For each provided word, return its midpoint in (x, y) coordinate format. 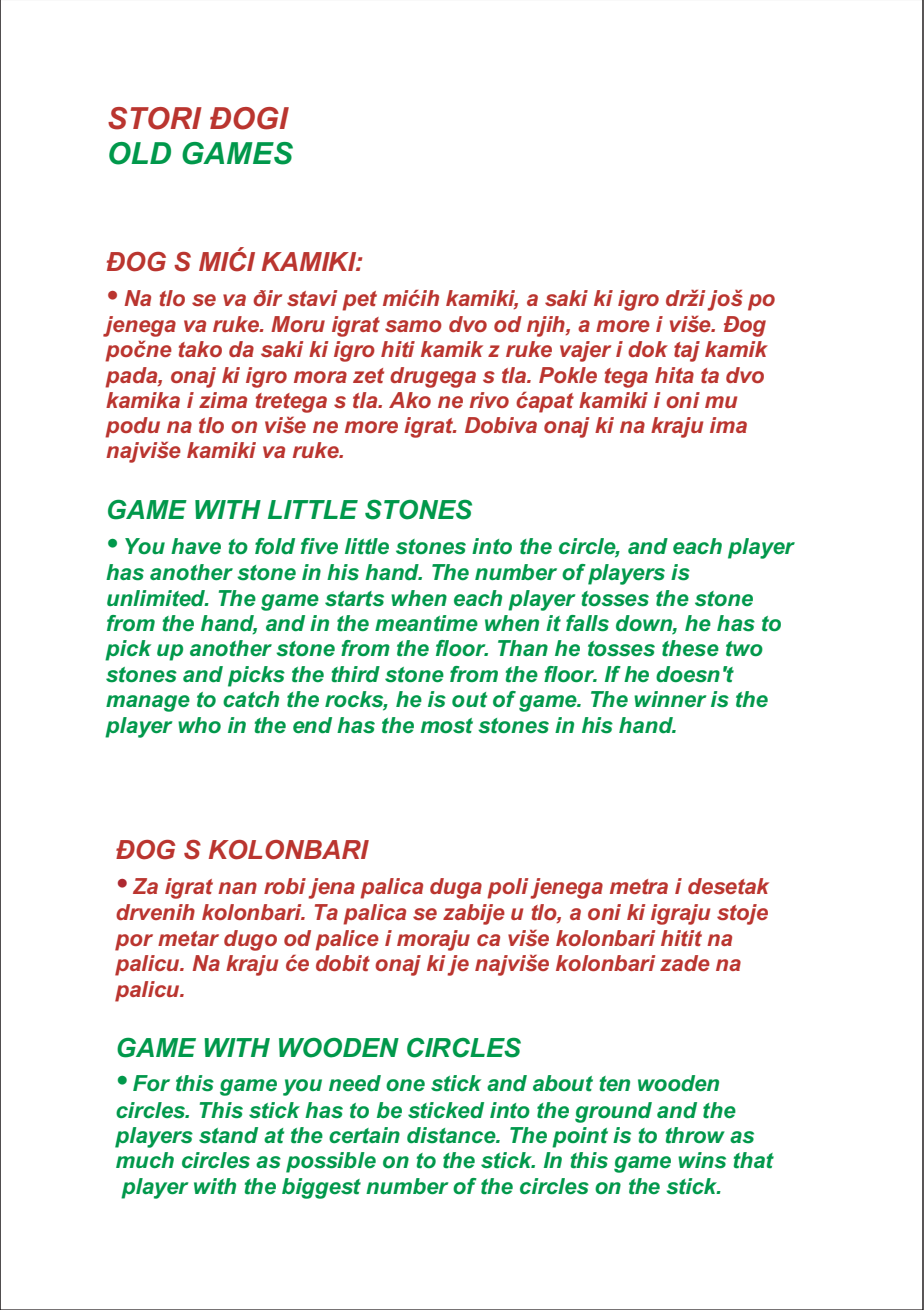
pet (359, 301)
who (199, 725)
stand (228, 1135)
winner (670, 699)
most (447, 726)
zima (223, 400)
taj (687, 351)
